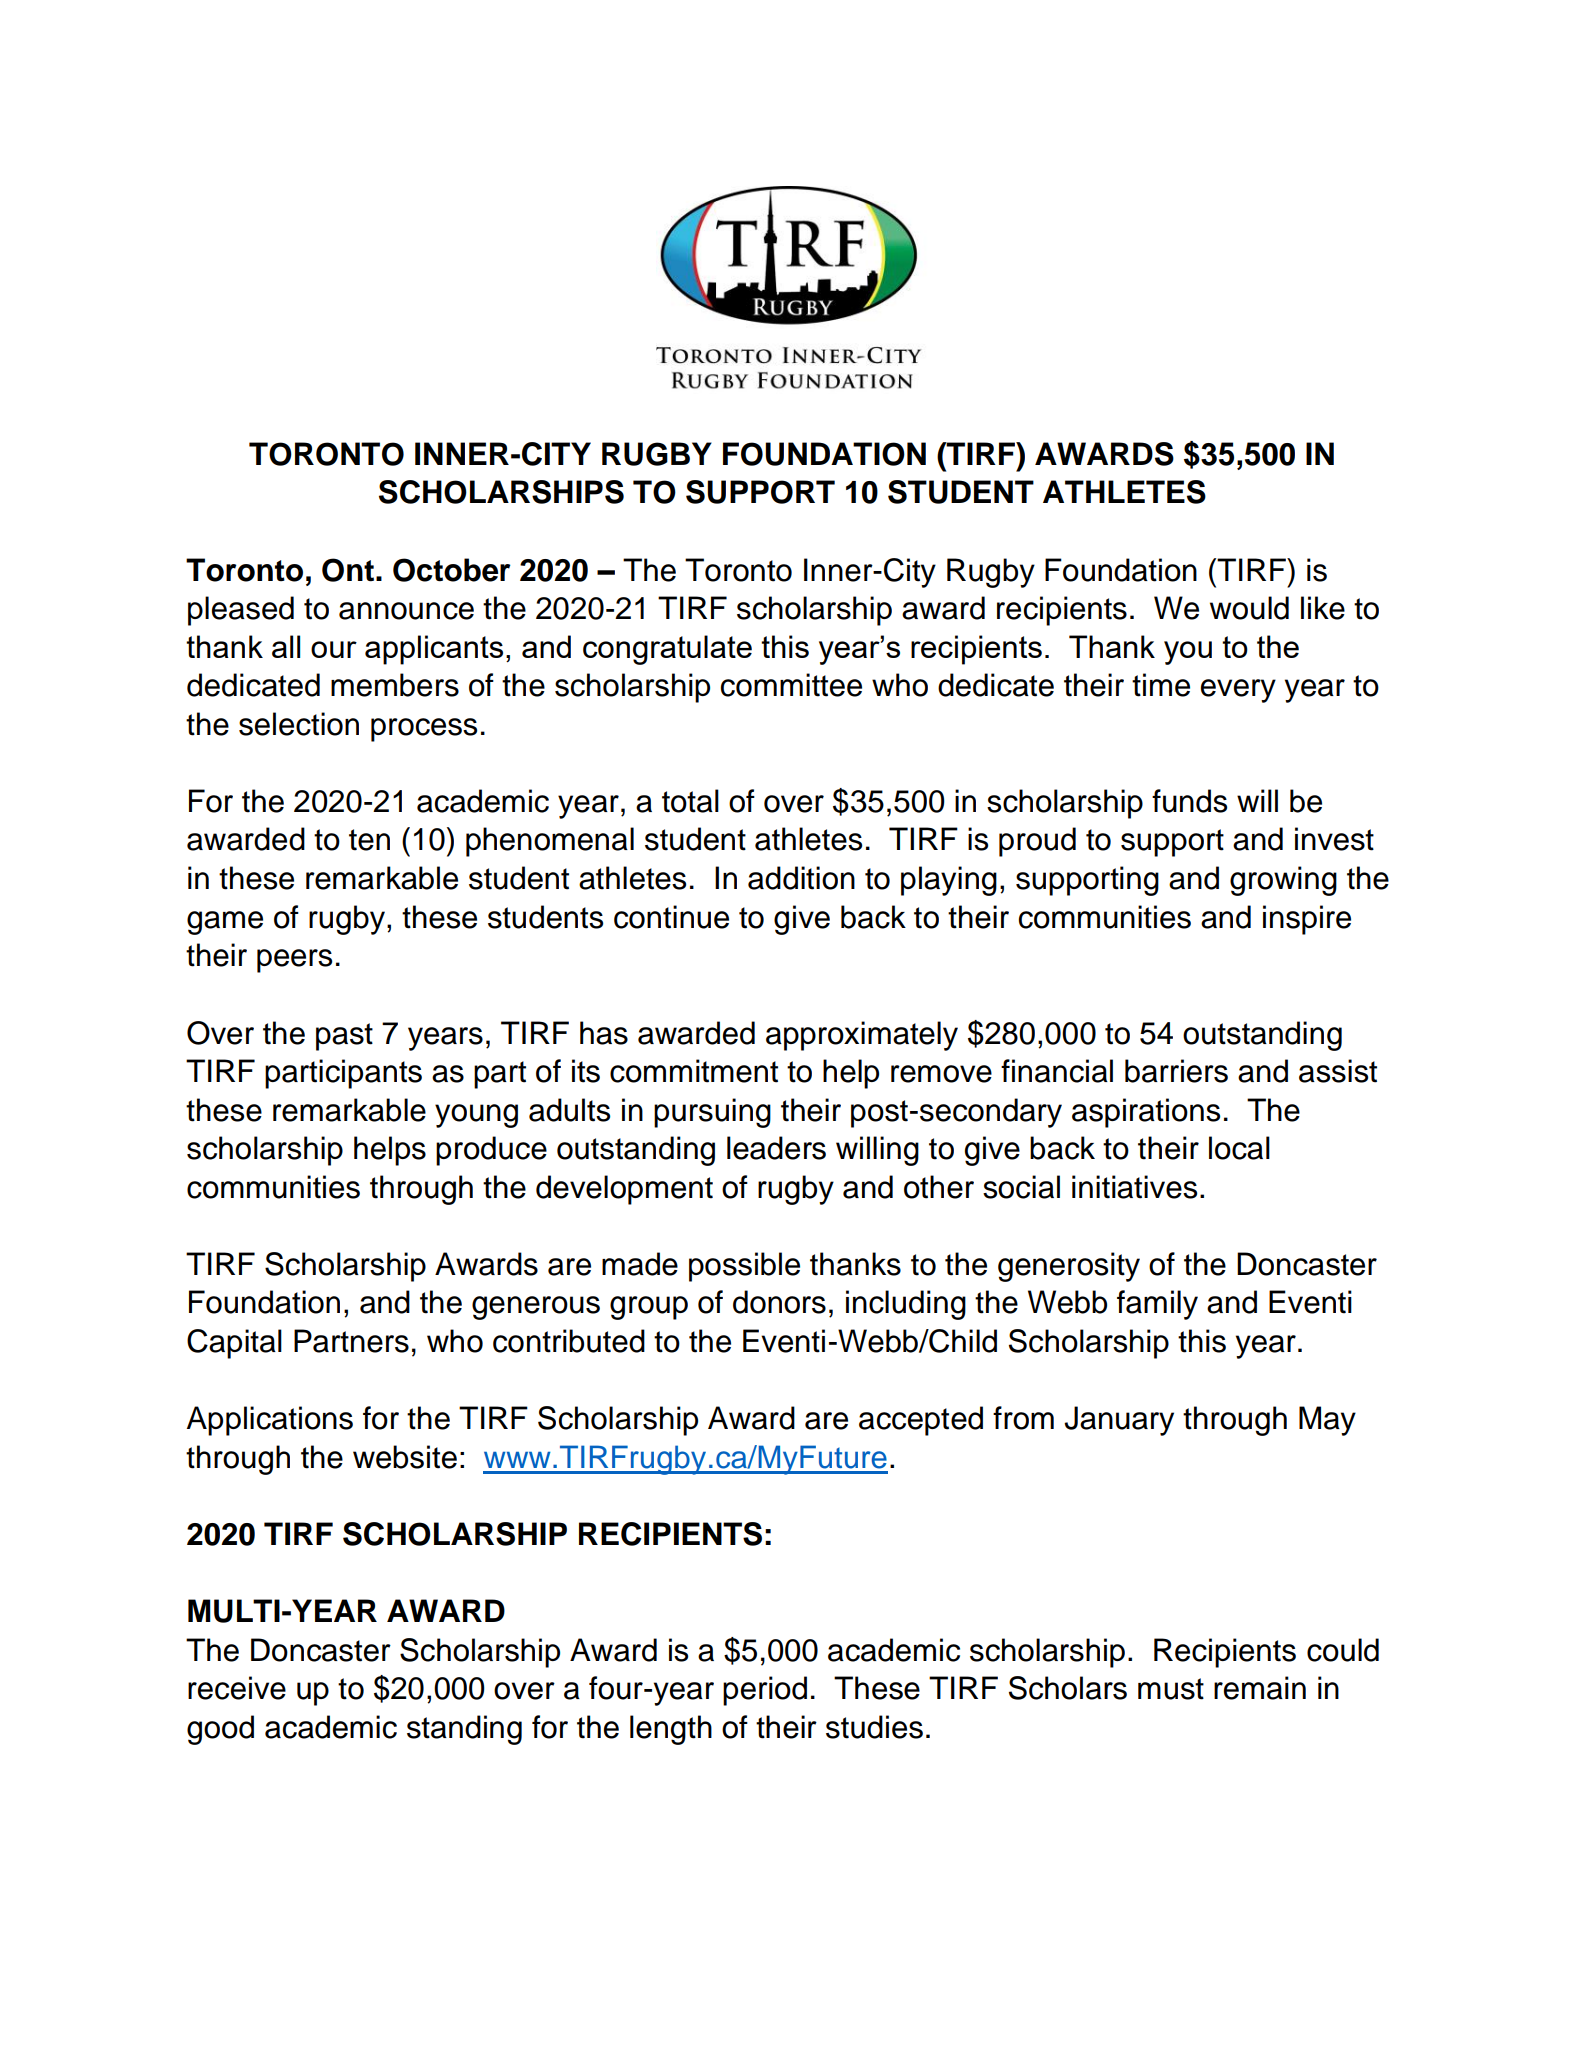 This screenshot has width=1585, height=2052. I want to click on local, so click(1239, 1148).
